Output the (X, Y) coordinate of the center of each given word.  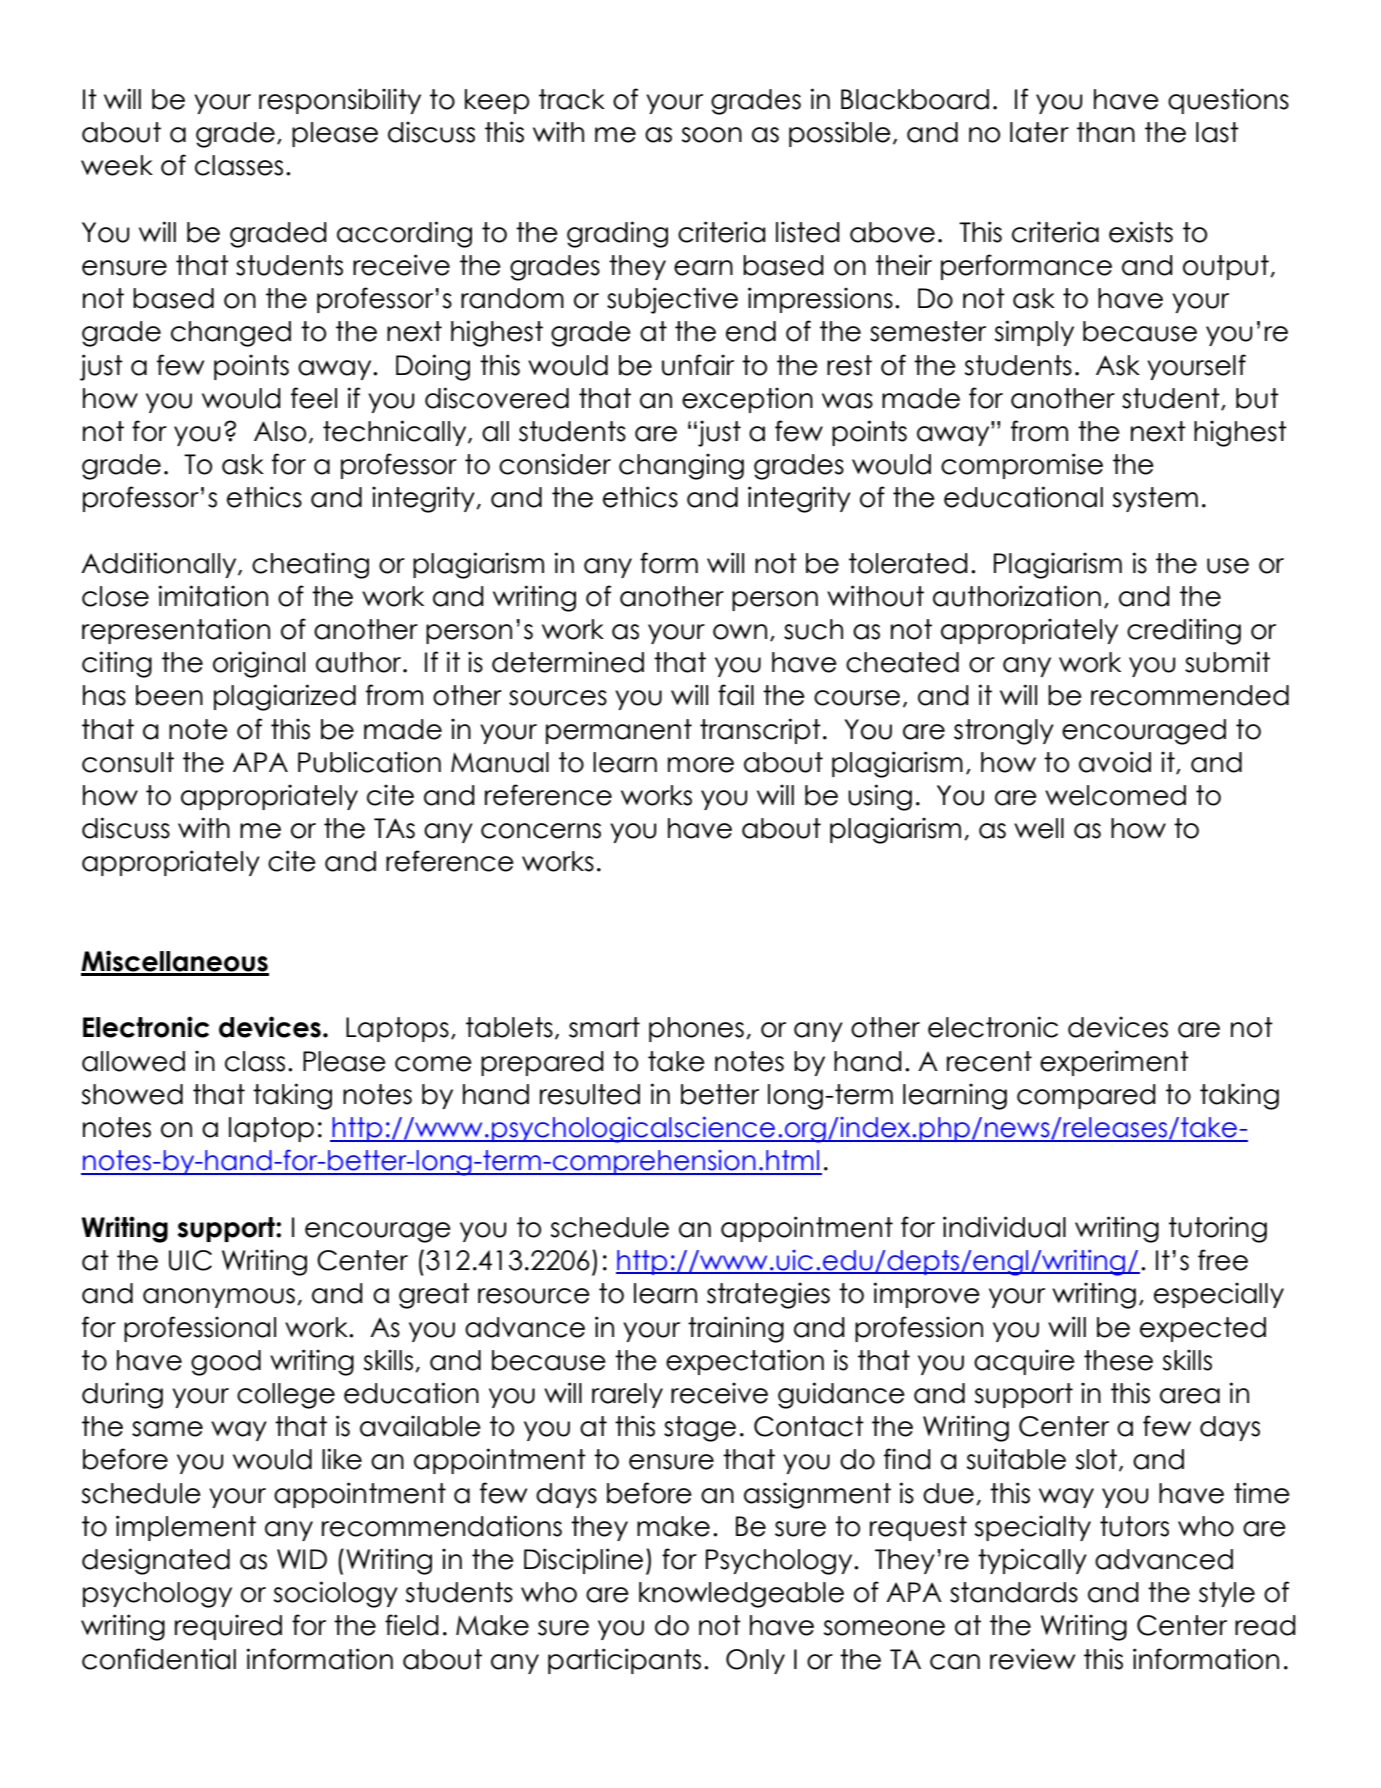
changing (681, 466)
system (1155, 499)
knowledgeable (741, 1595)
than (1106, 132)
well (1039, 828)
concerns (541, 831)
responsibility (340, 101)
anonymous (219, 1298)
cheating (310, 565)
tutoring (1218, 1229)
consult (128, 762)
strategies (768, 1295)
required (228, 1627)
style (1227, 1594)
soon (711, 135)
